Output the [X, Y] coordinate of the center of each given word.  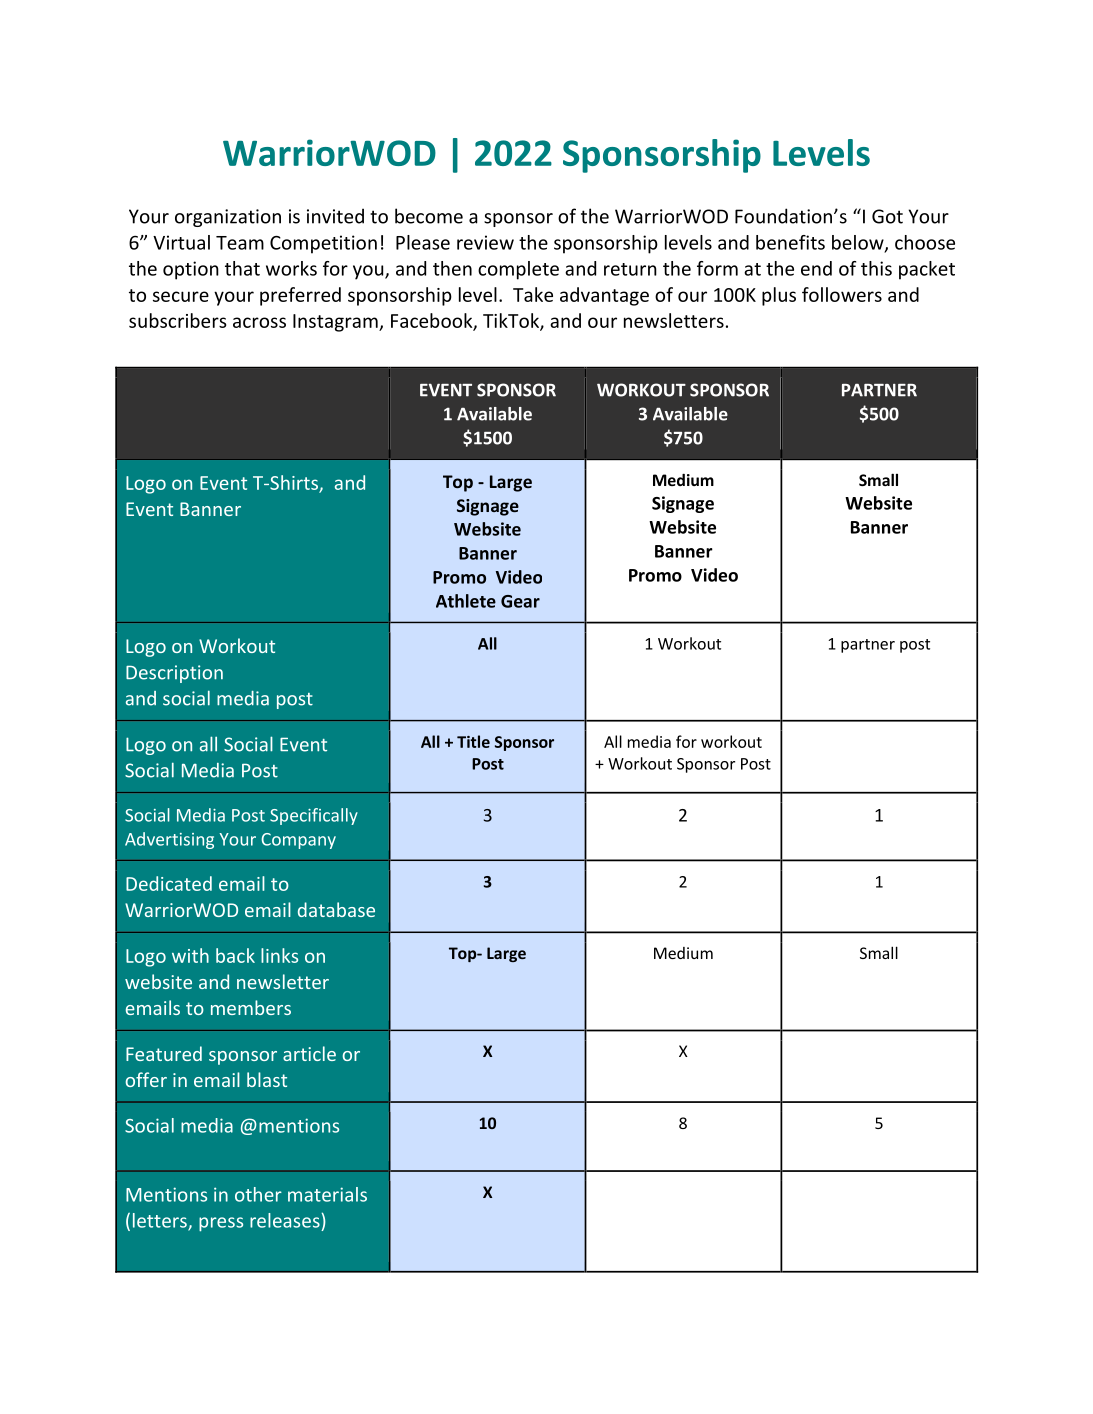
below [859, 243]
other [258, 1194]
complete [518, 270]
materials [327, 1194]
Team [240, 243]
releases [285, 1220]
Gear [520, 601]
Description [174, 674]
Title [473, 741]
